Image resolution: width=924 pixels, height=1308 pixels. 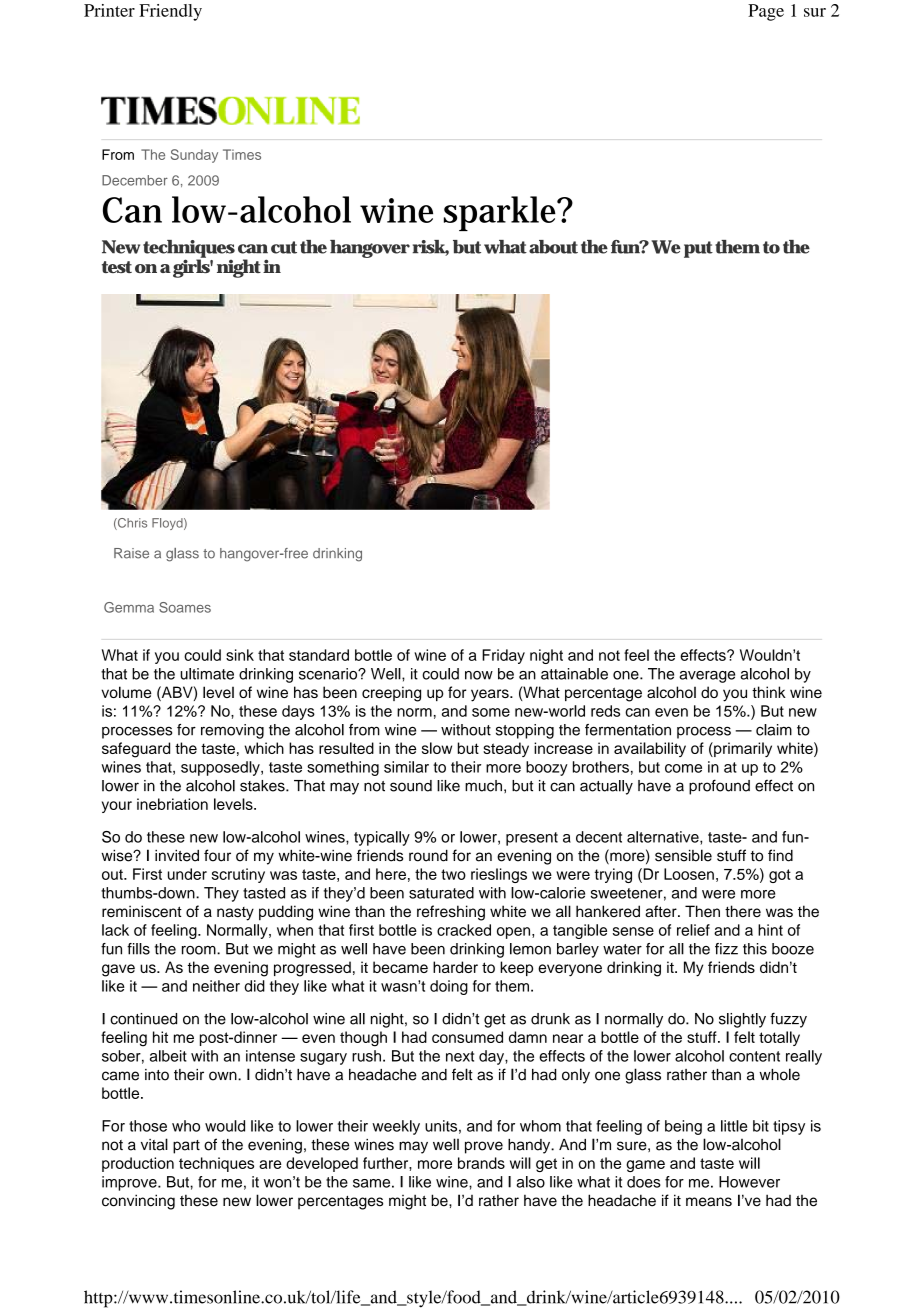 What do you see at coordinates (698, 249) in the page?
I see `put` at bounding box center [698, 249].
